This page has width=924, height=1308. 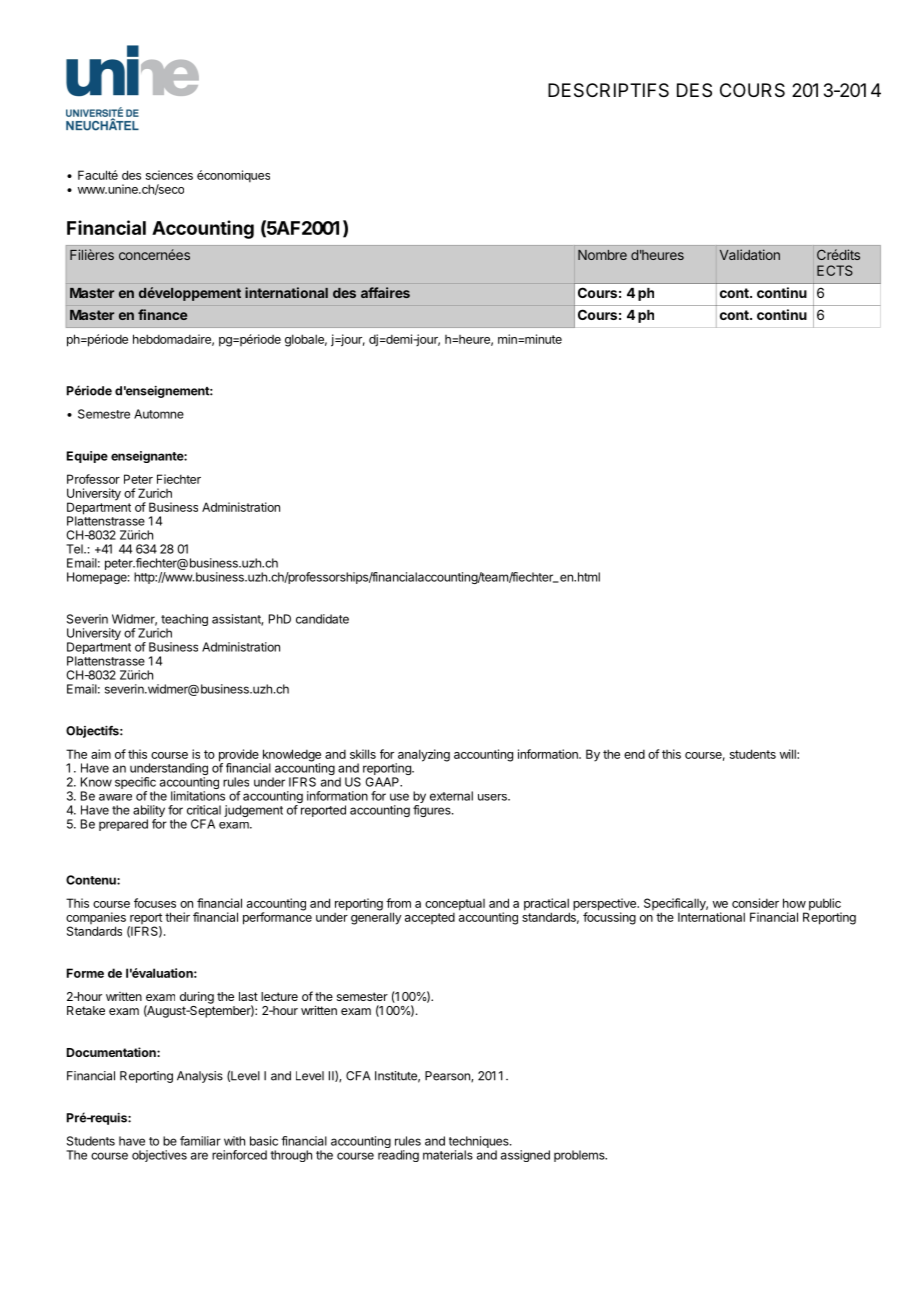 I want to click on consider, so click(x=755, y=903).
